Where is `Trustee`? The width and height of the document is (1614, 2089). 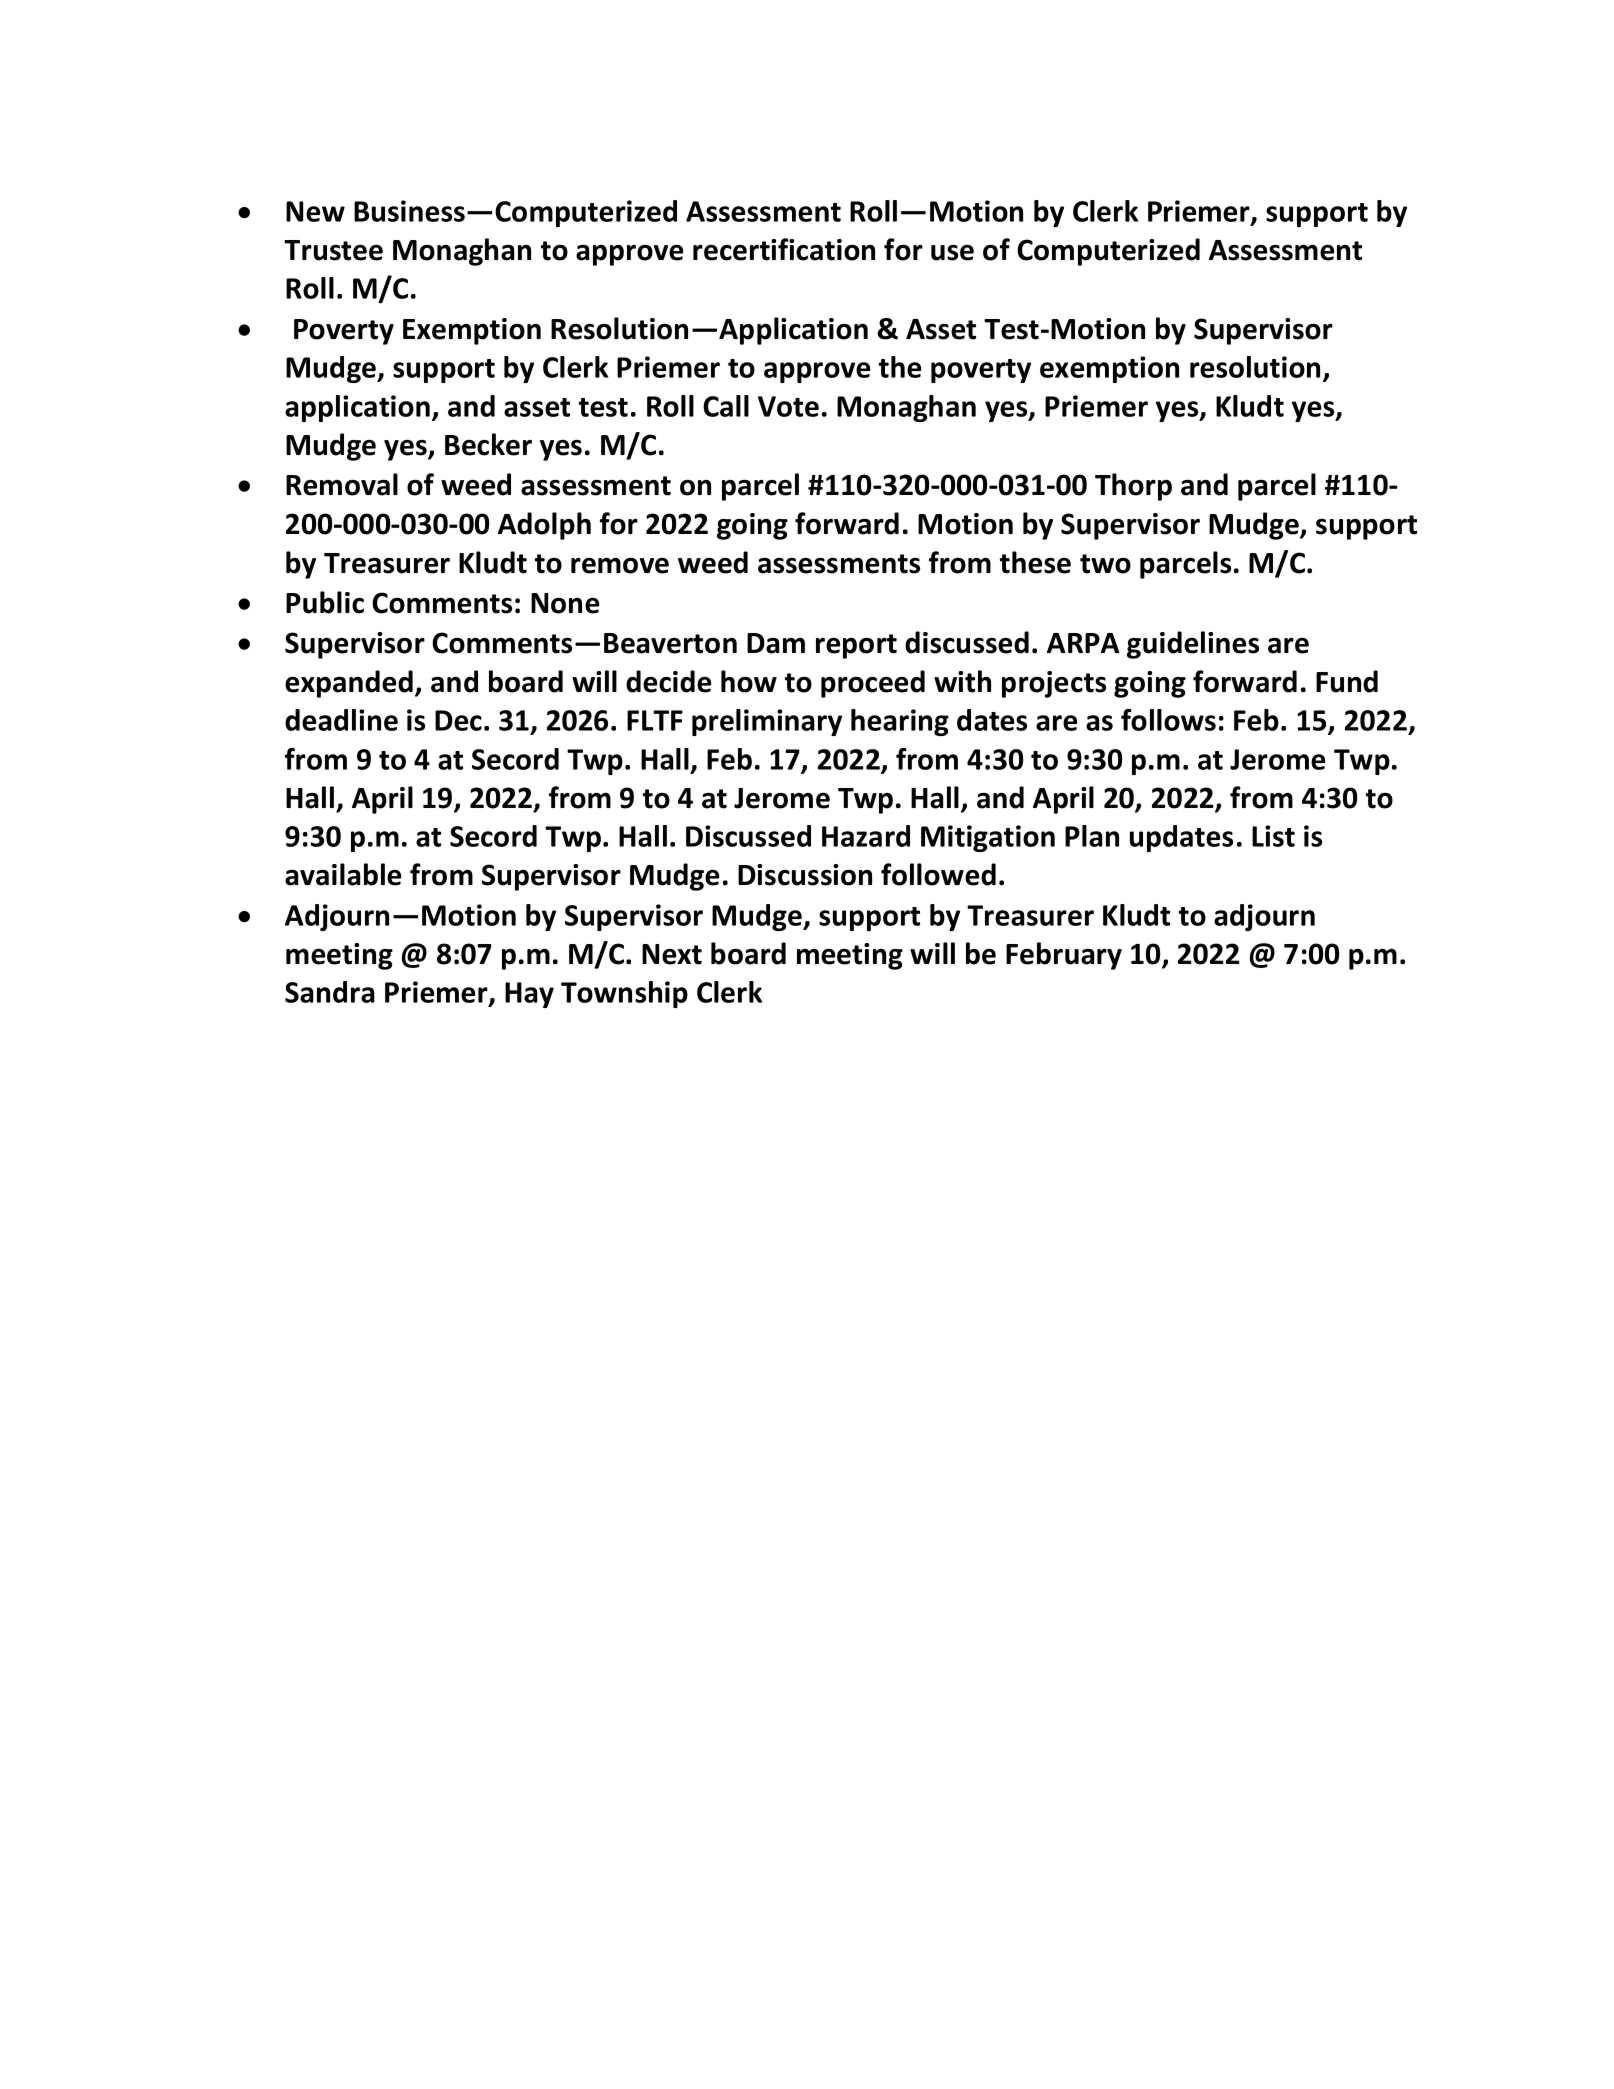 Trustee is located at coordinates (333, 250).
